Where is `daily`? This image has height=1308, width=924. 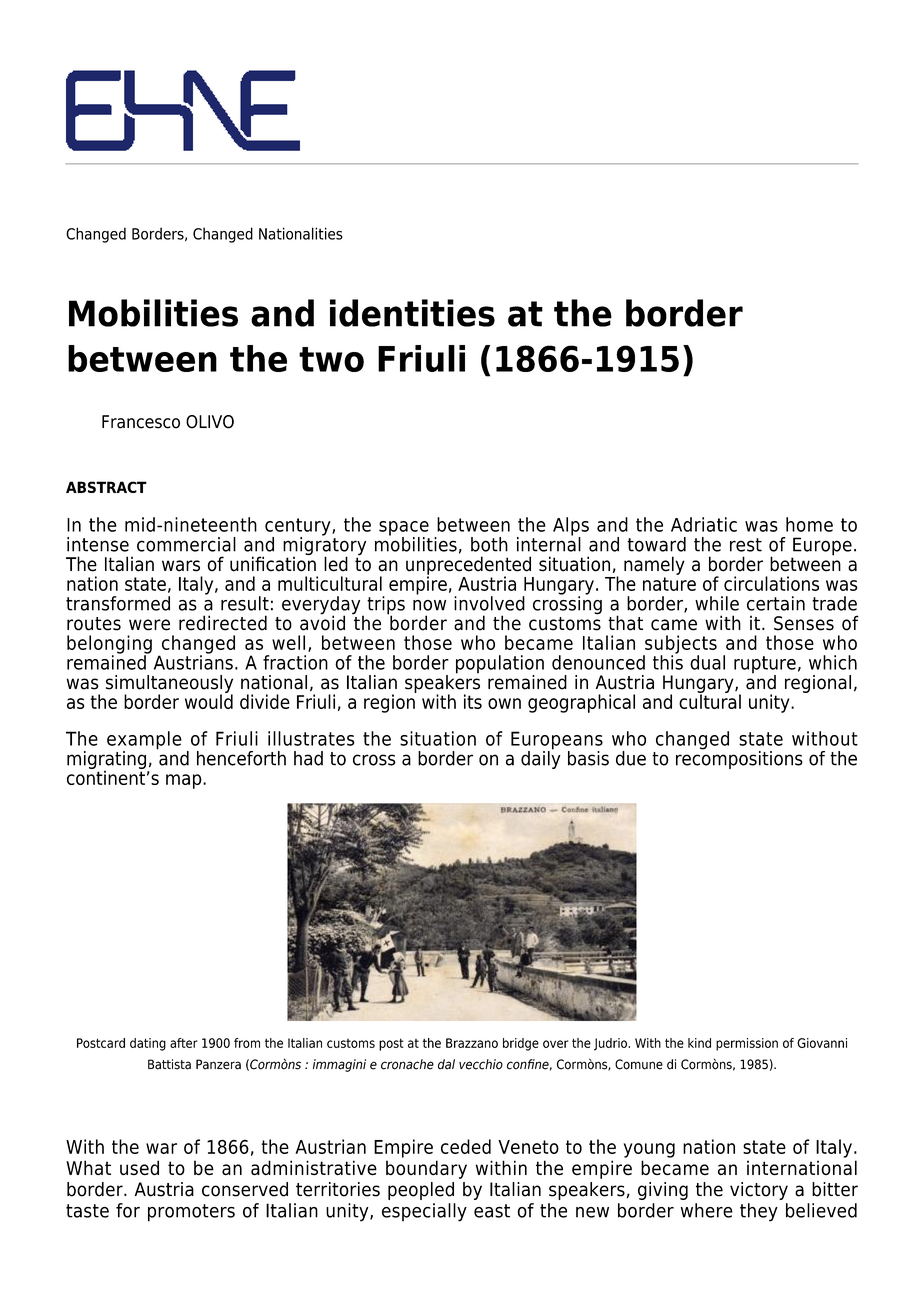 daily is located at coordinates (540, 758).
